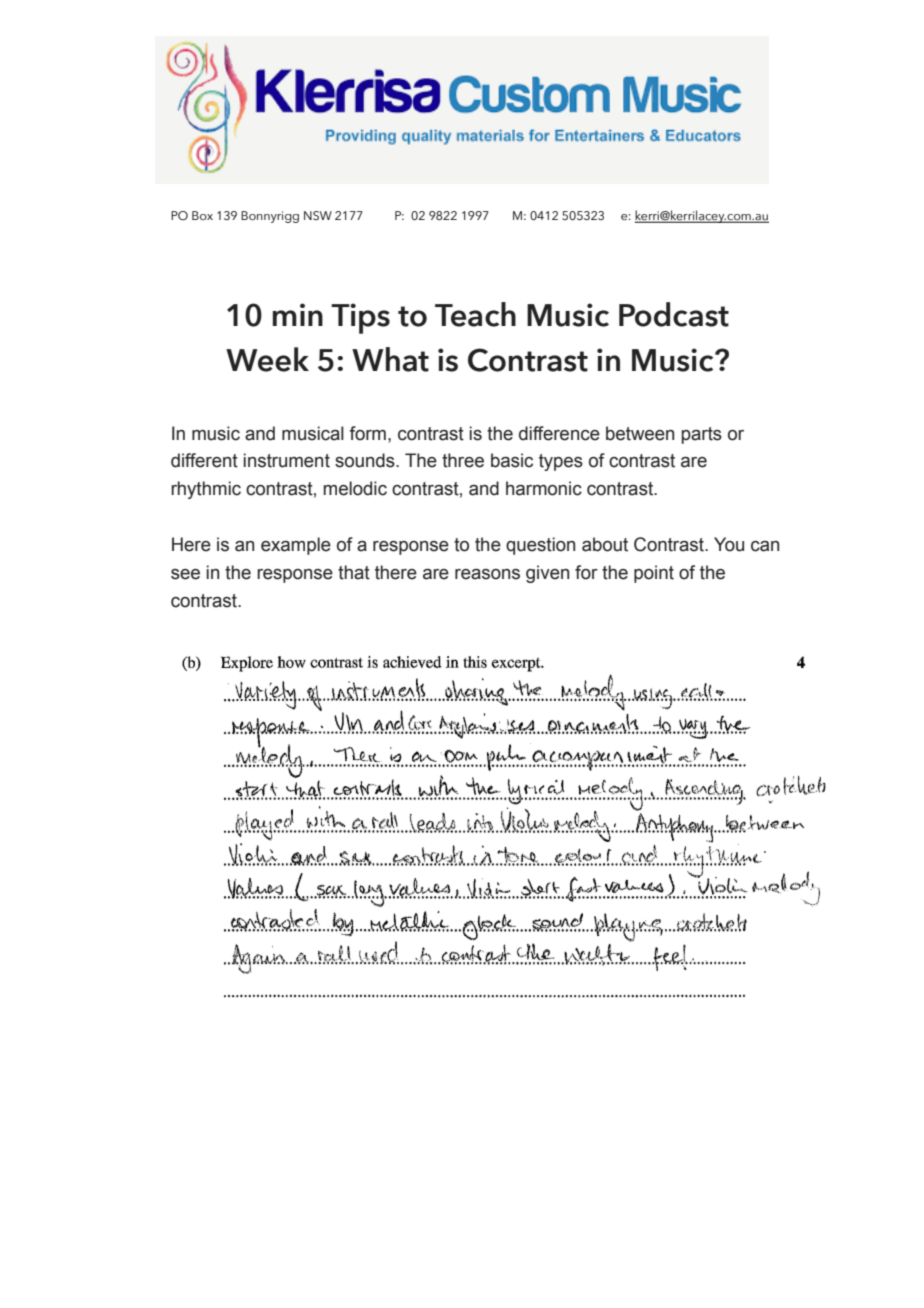 This screenshot has height=1308, width=924. Describe the element at coordinates (463, 460) in the screenshot. I see `three` at that location.
